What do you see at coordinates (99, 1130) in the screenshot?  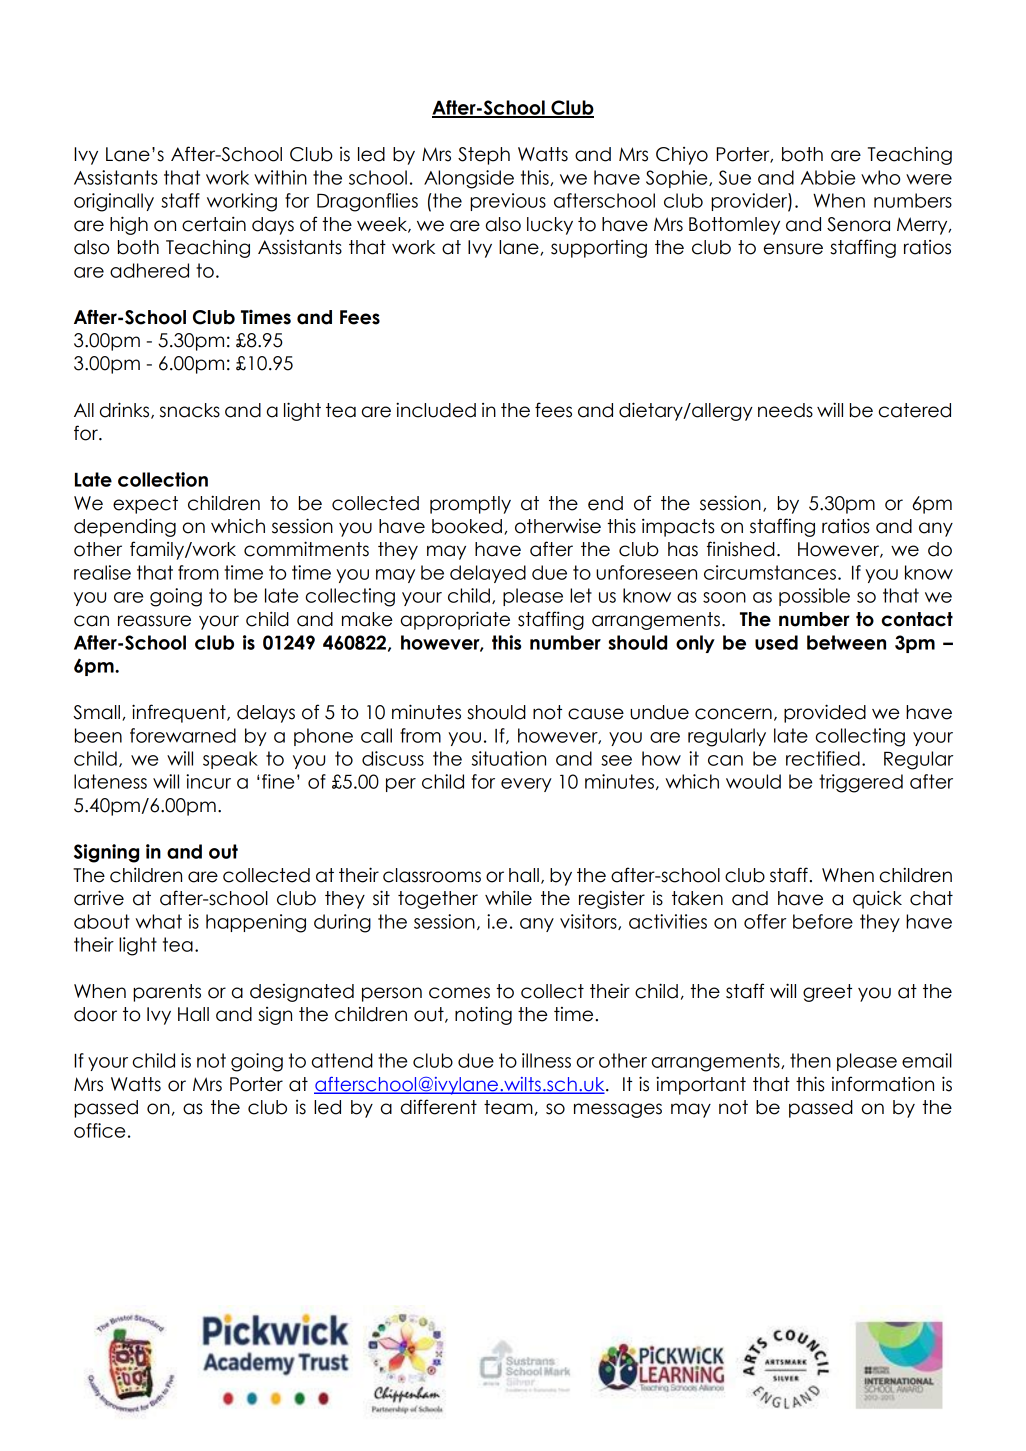 I see `office` at bounding box center [99, 1130].
